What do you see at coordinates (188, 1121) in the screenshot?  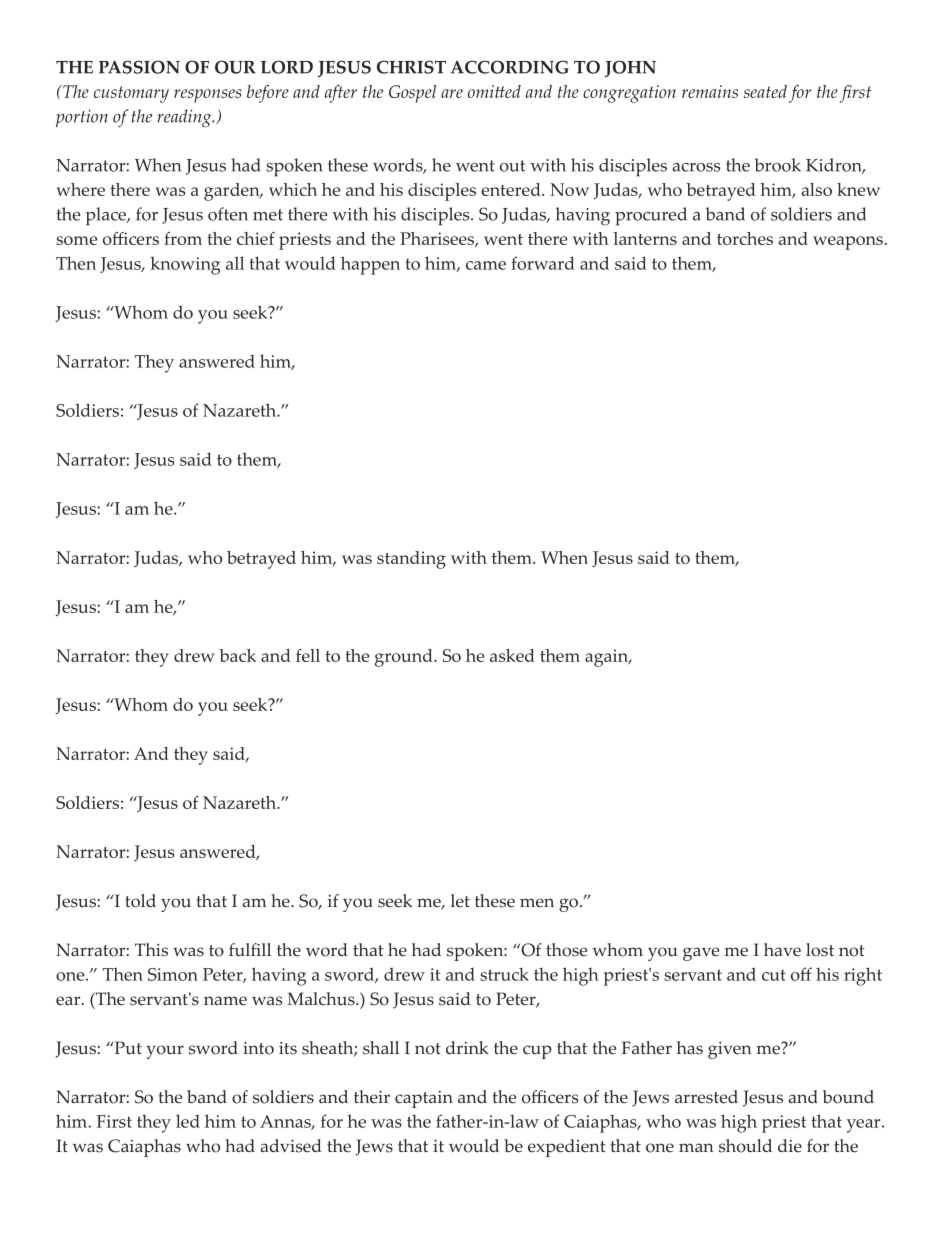 I see `led` at bounding box center [188, 1121].
